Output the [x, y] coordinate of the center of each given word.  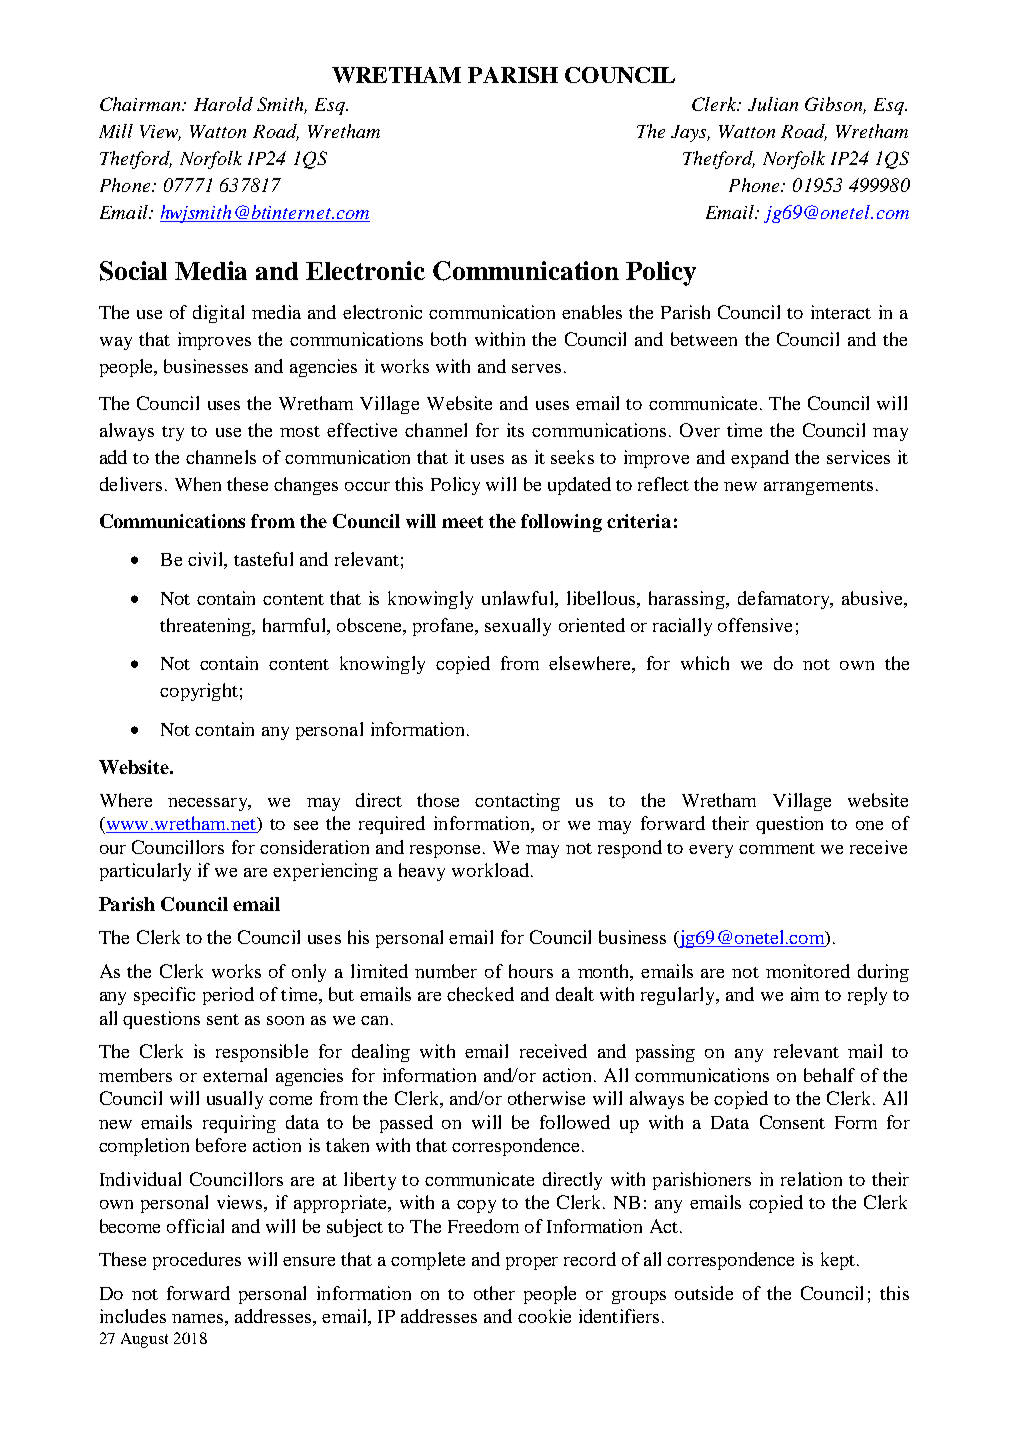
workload [490, 870]
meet [462, 522]
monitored [808, 971]
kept [838, 1261]
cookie [544, 1316]
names [197, 1318]
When [198, 484]
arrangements [818, 487]
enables [592, 312]
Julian [773, 104]
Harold [223, 104]
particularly [145, 872]
